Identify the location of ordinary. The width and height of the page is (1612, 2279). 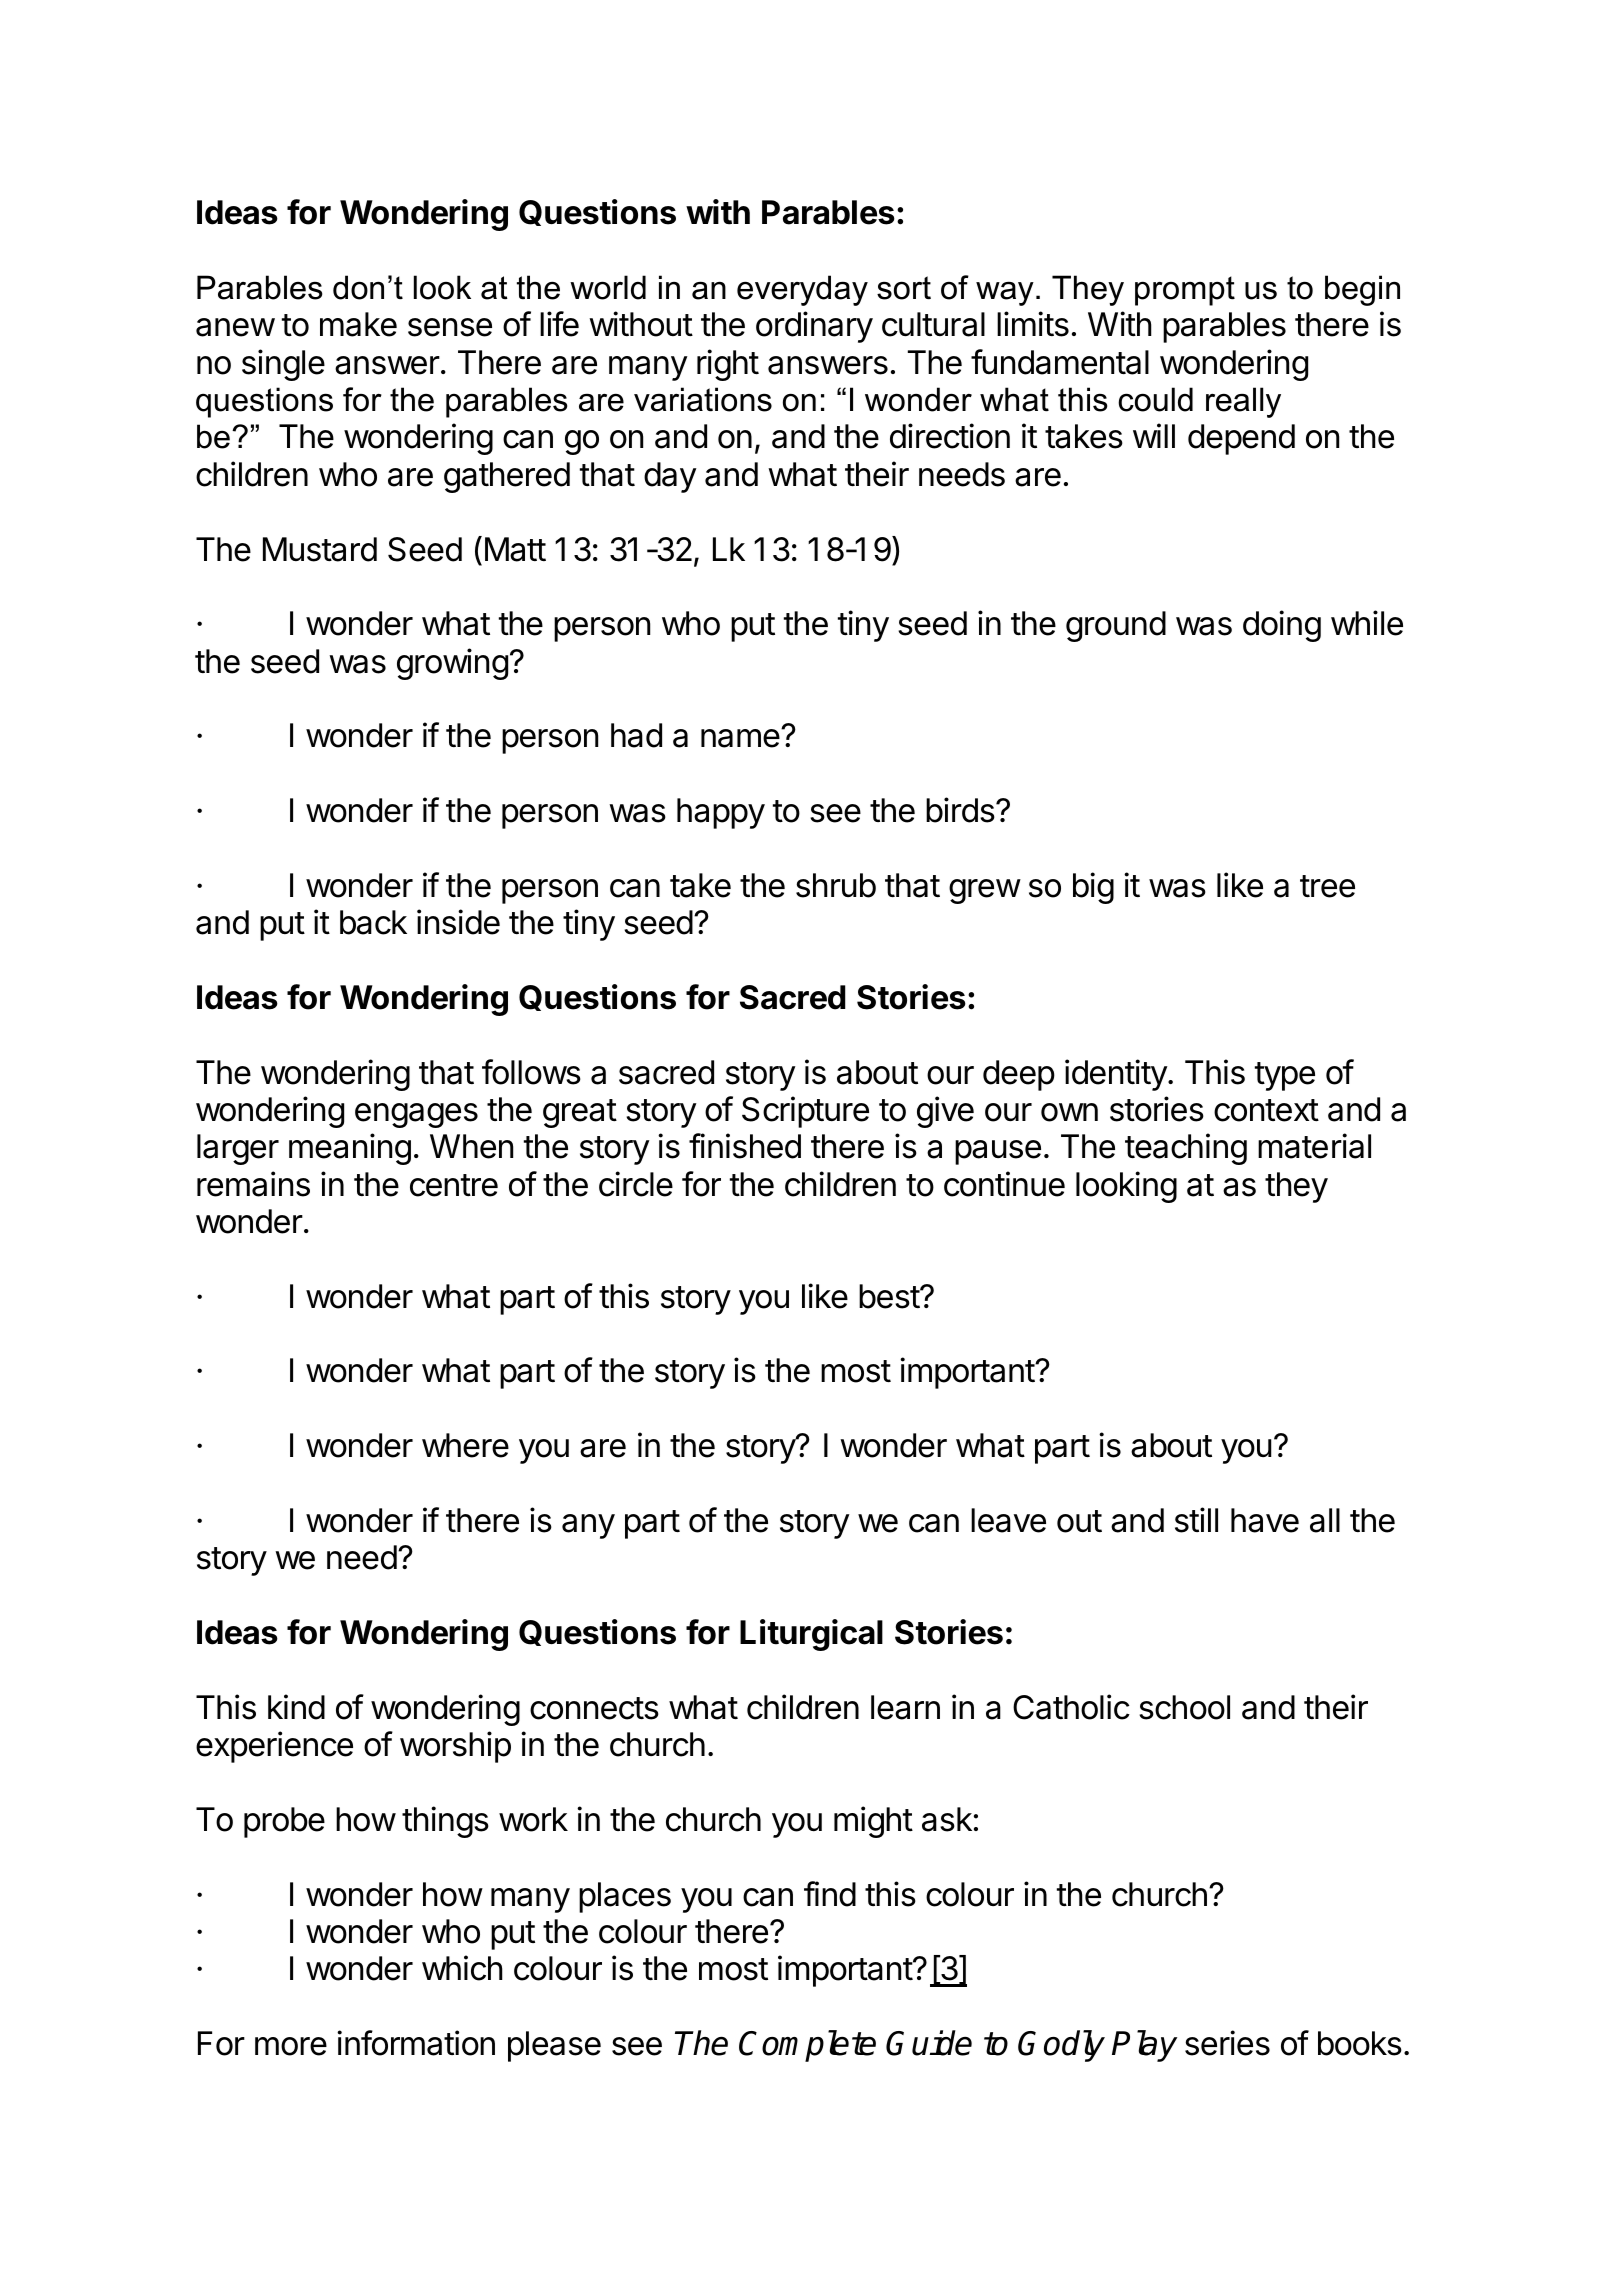
(814, 327).
